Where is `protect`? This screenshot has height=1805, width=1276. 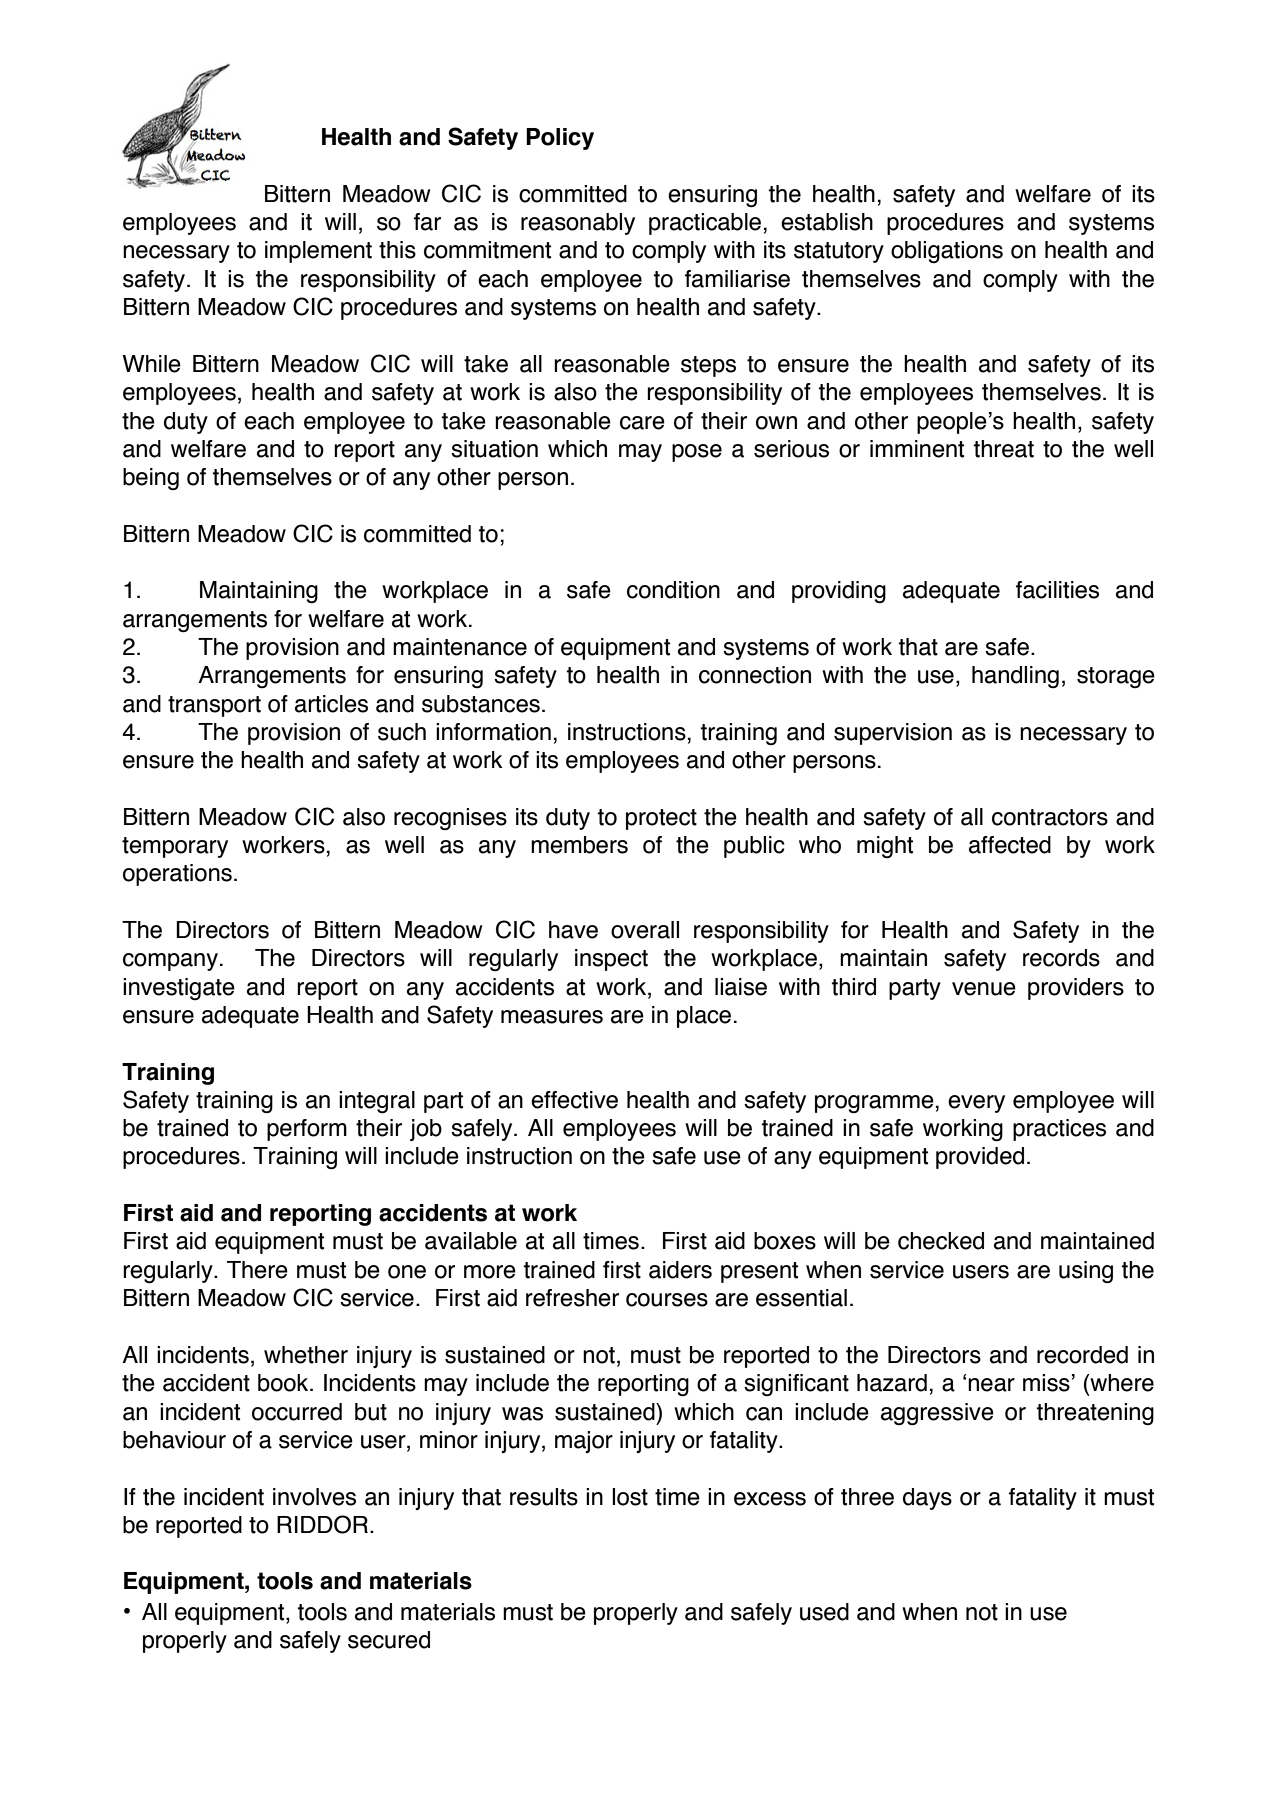
protect is located at coordinates (661, 819).
